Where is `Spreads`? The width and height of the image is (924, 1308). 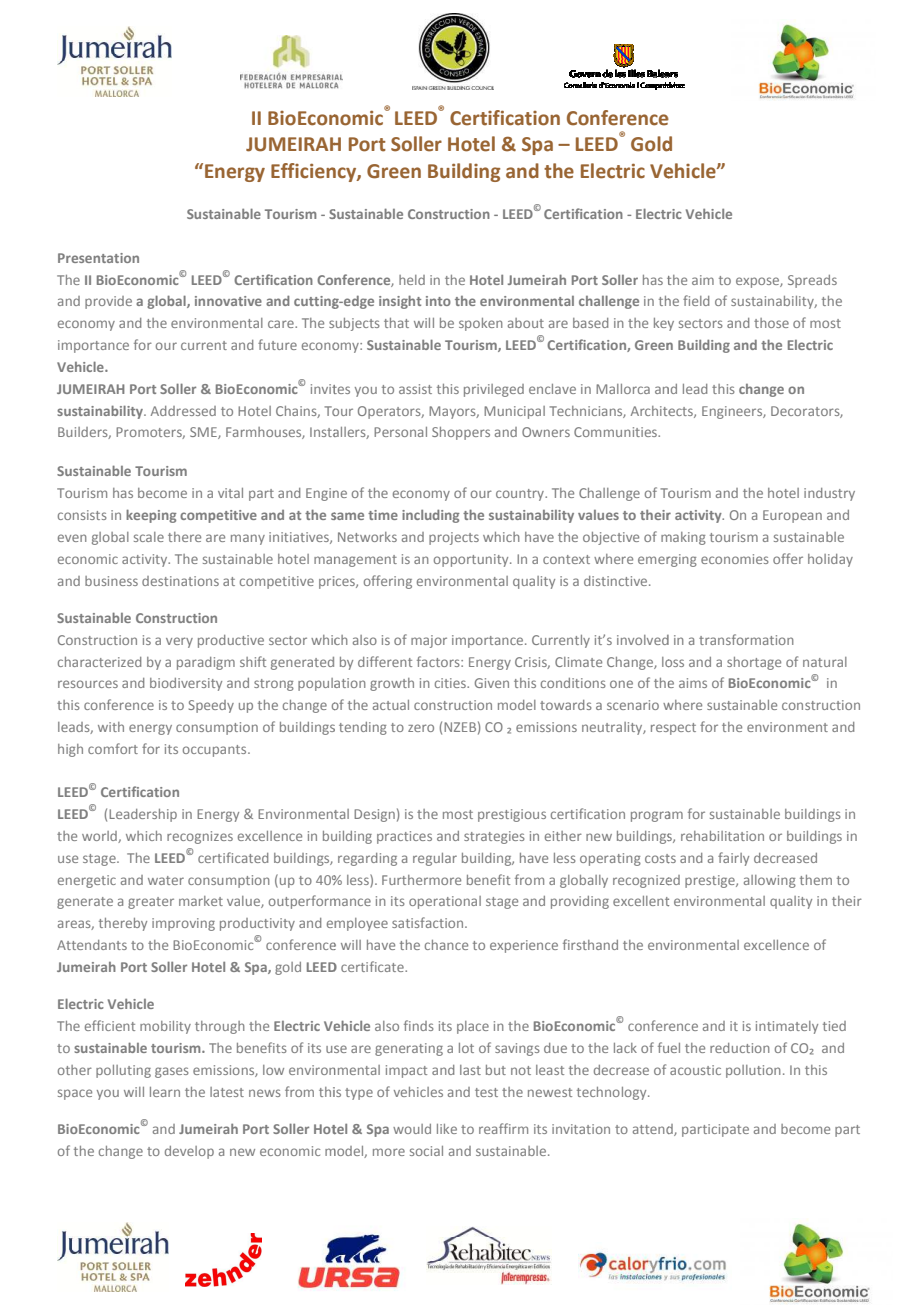 Spreads is located at coordinates (812, 281).
